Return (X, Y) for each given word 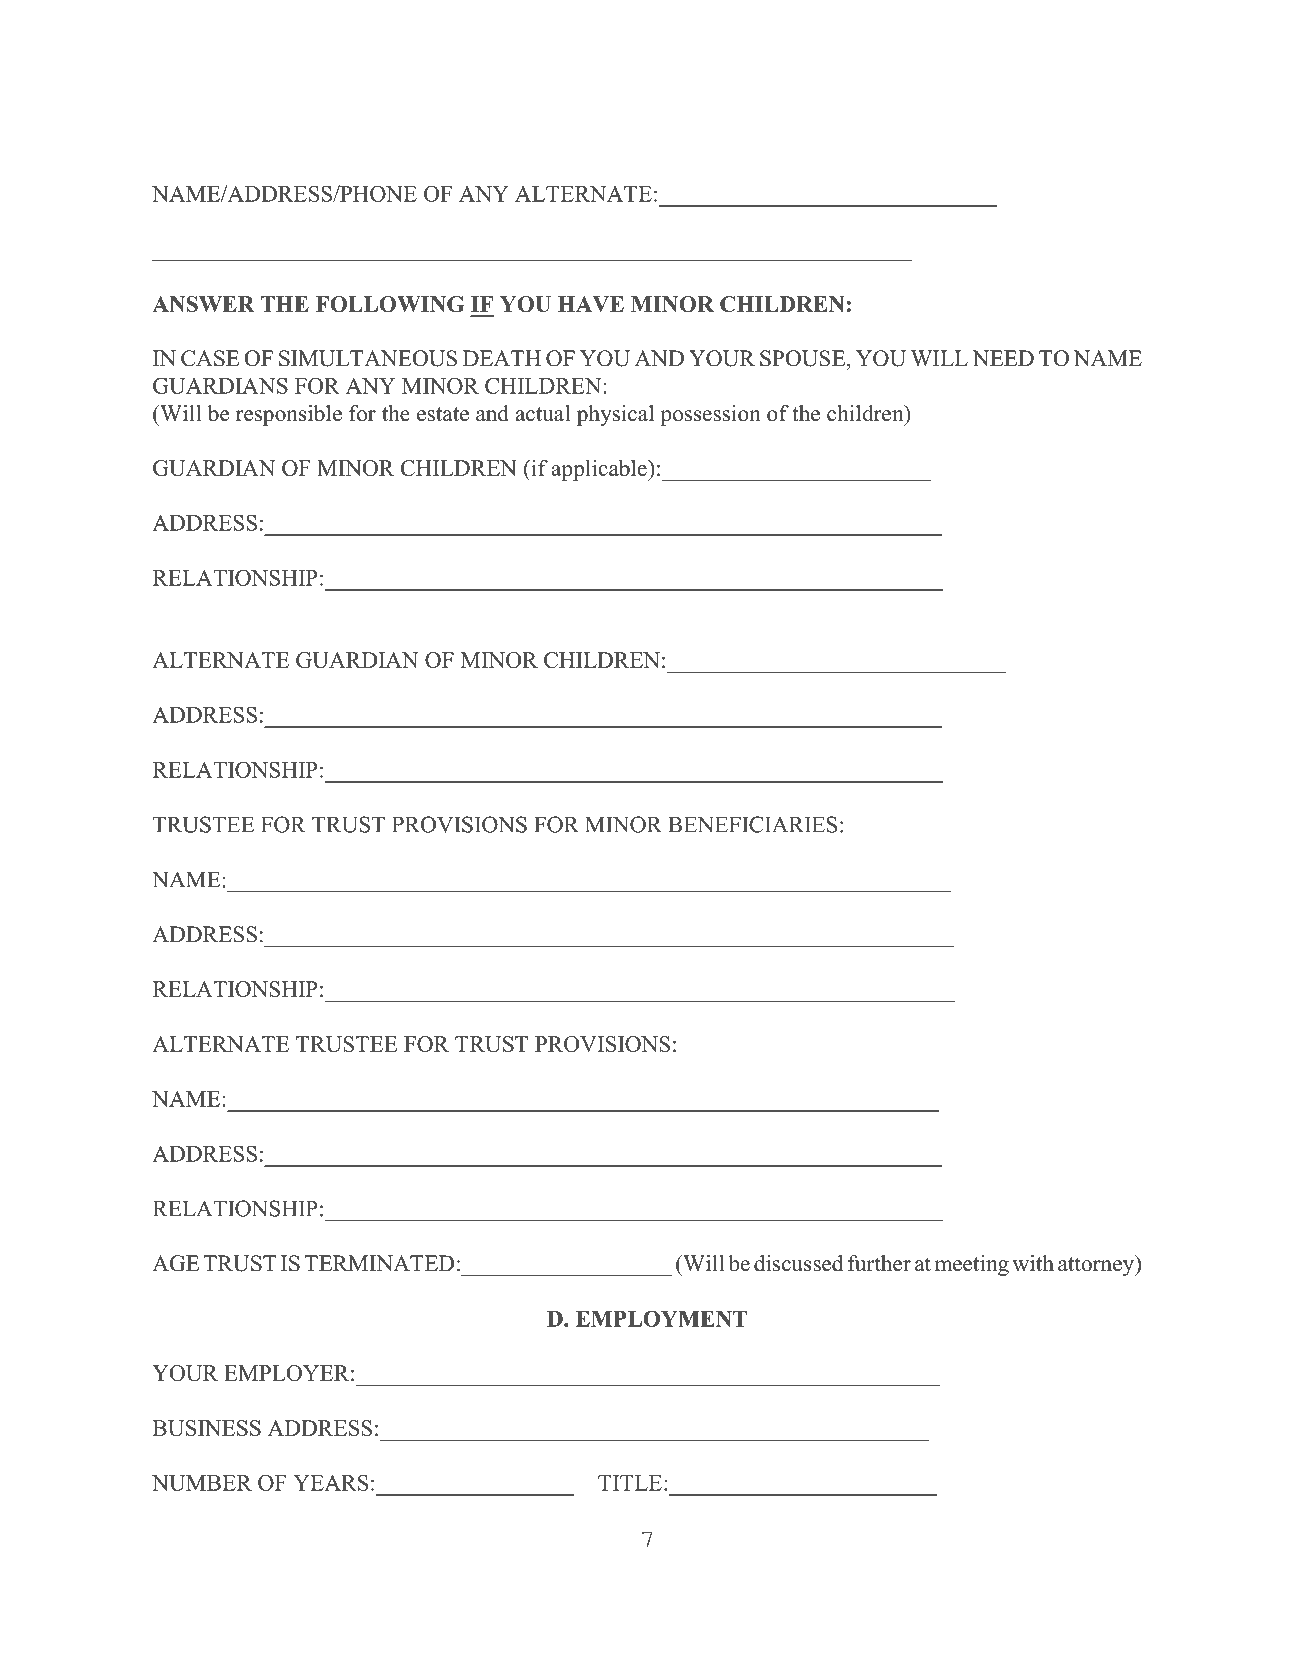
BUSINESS (207, 1428)
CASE (210, 358)
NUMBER (202, 1483)
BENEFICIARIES (752, 824)
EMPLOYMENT (661, 1319)
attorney (1097, 1265)
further (879, 1263)
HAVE (591, 304)
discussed (798, 1263)
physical (615, 415)
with (1033, 1263)
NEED (1003, 358)
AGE (175, 1263)
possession (710, 415)
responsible (289, 415)
